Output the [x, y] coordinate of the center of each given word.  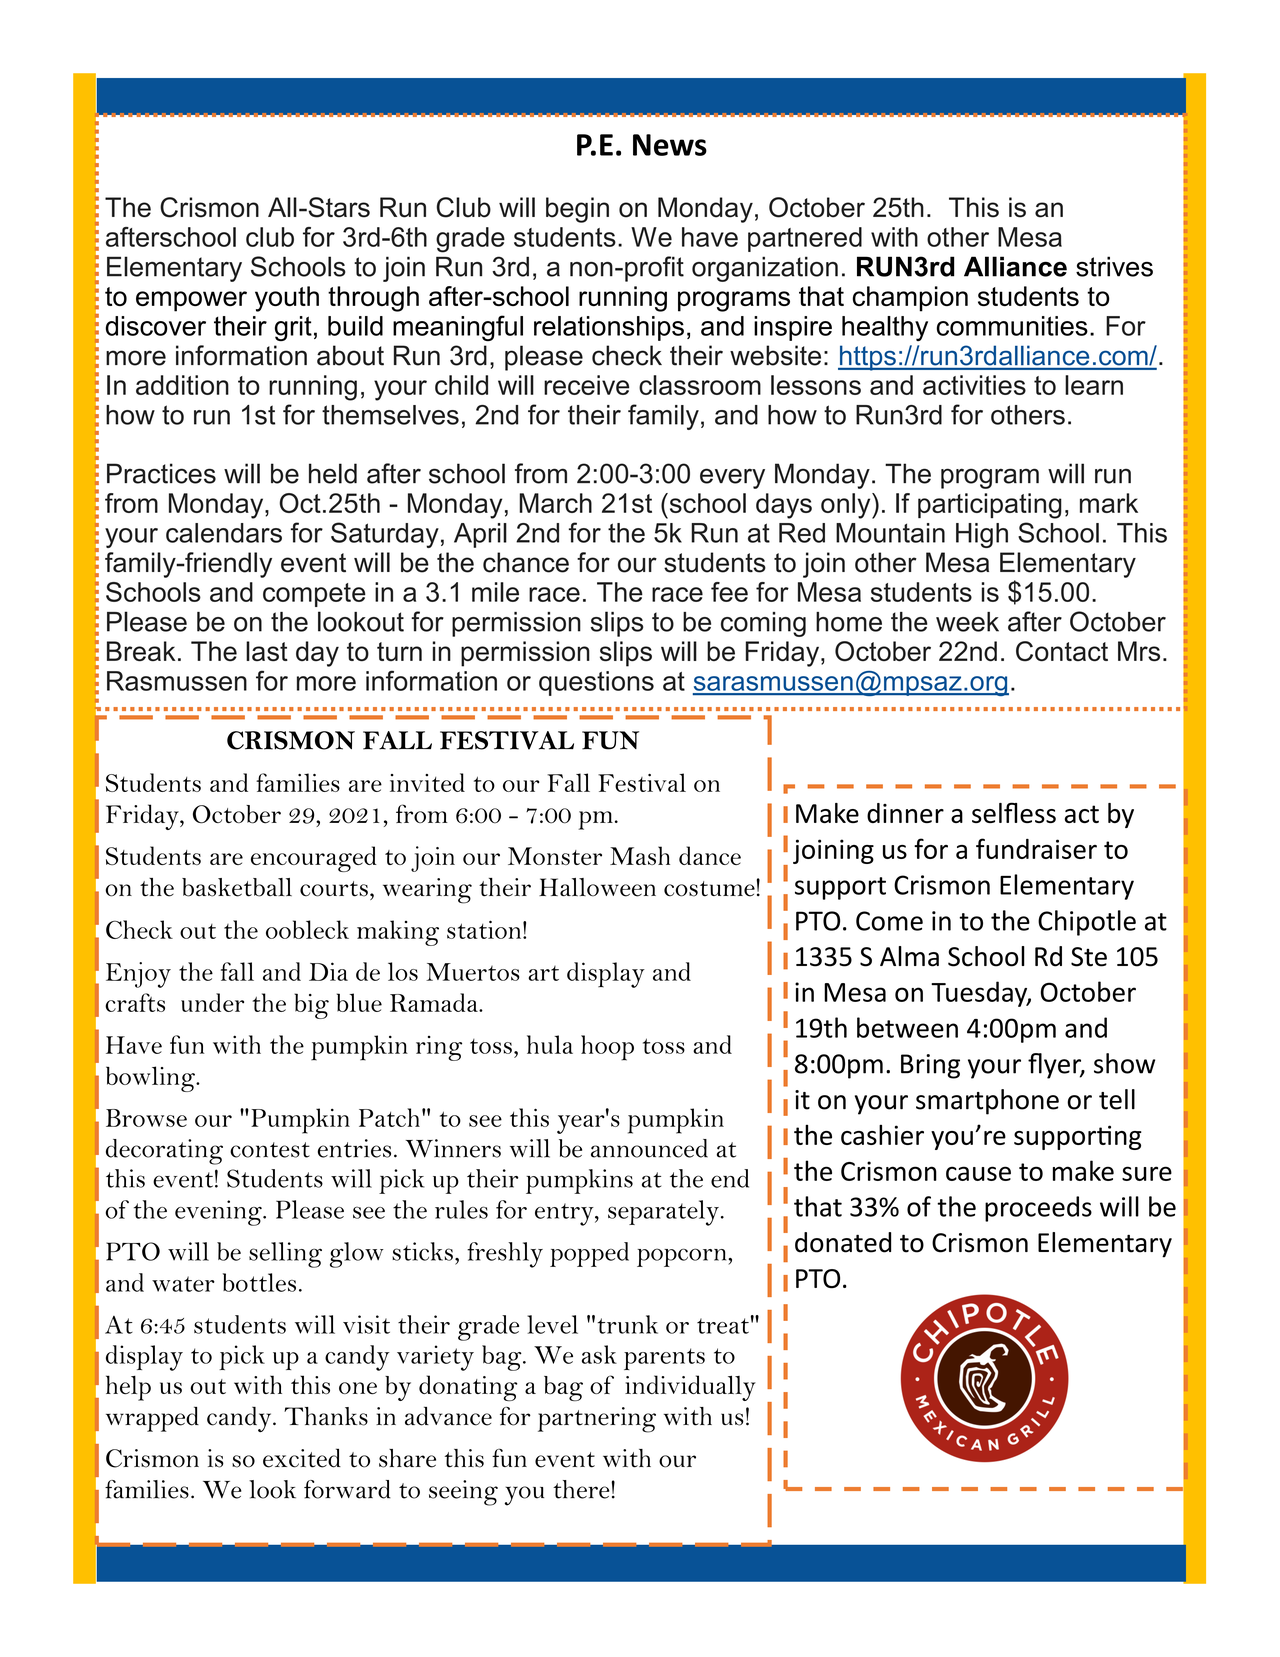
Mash [640, 855]
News [670, 145]
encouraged [314, 859]
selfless [1014, 812]
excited [302, 1458]
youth [287, 299]
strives [1114, 266]
